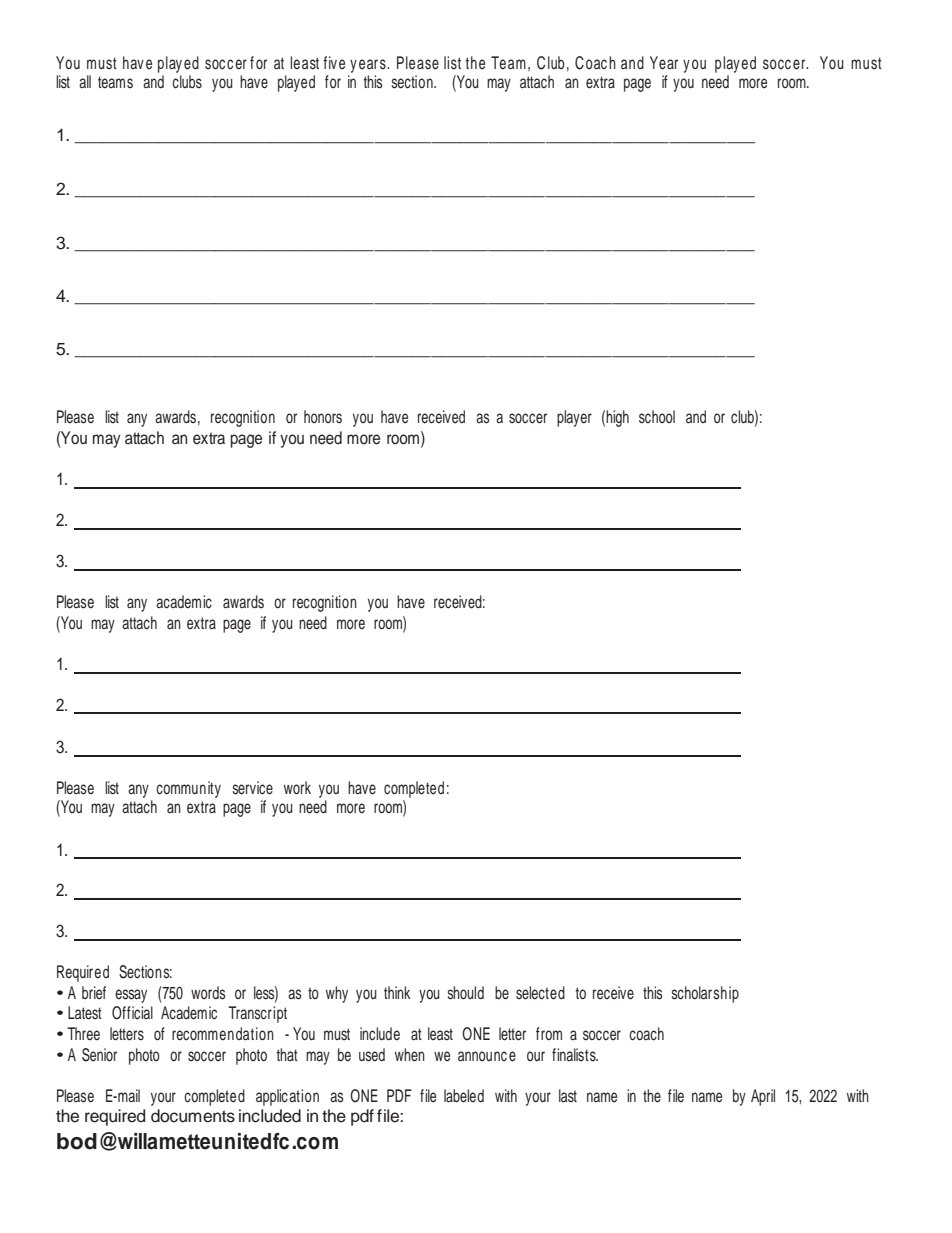 The width and height of the image is (952, 1233). What do you see at coordinates (410, 1055) in the image?
I see `when` at bounding box center [410, 1055].
